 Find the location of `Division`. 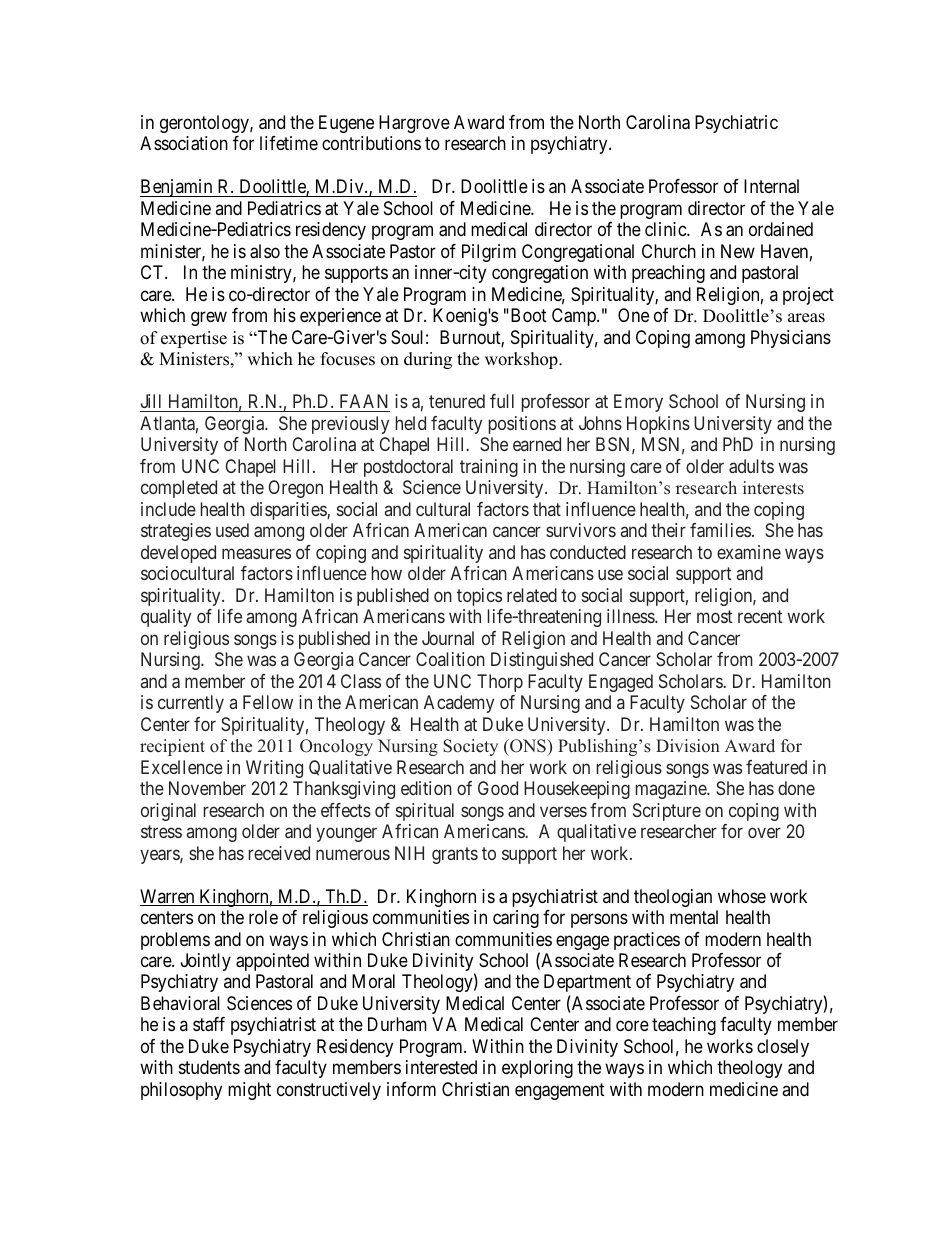

Division is located at coordinates (688, 746).
